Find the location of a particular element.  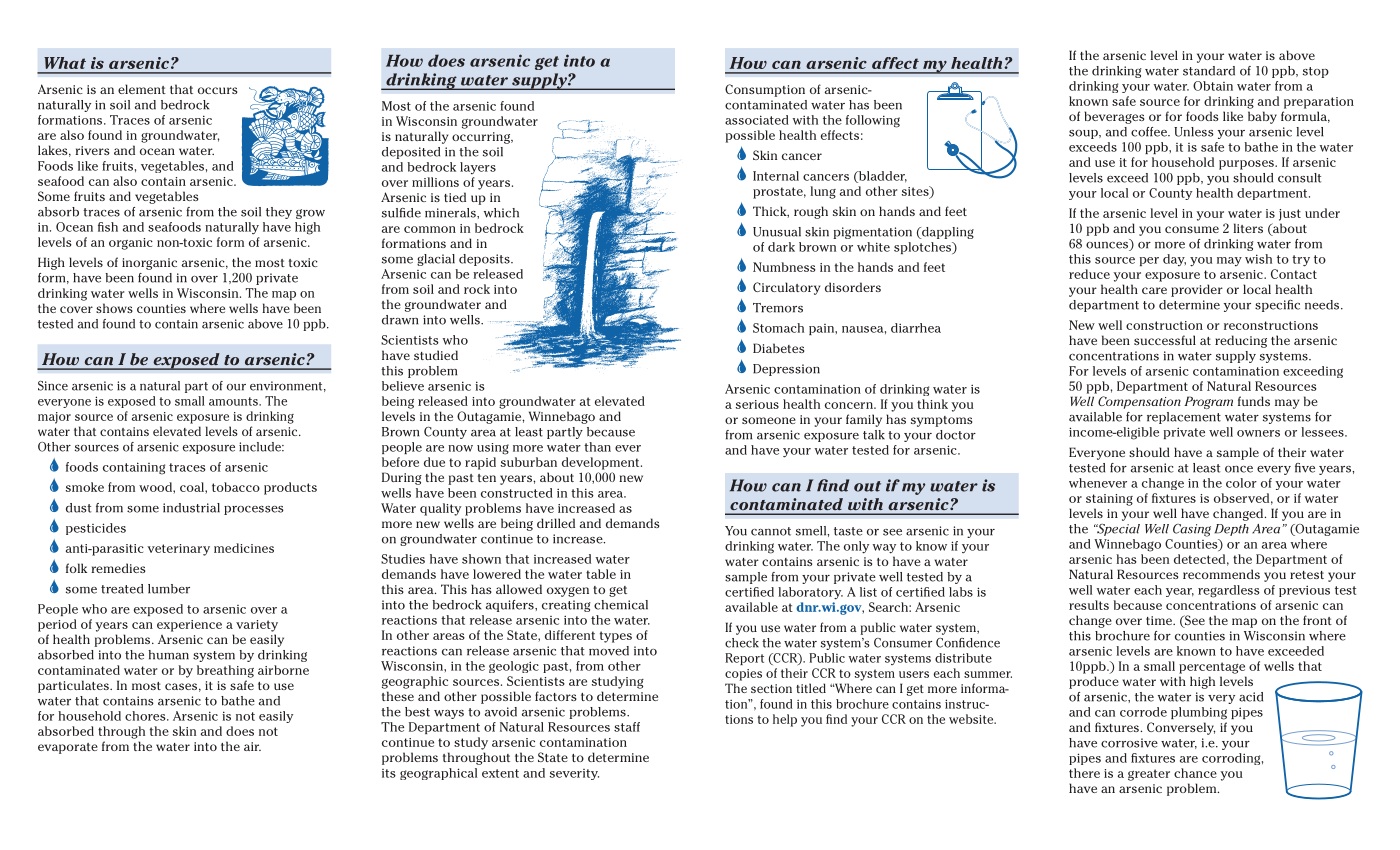

replacement is located at coordinates (1184, 418).
